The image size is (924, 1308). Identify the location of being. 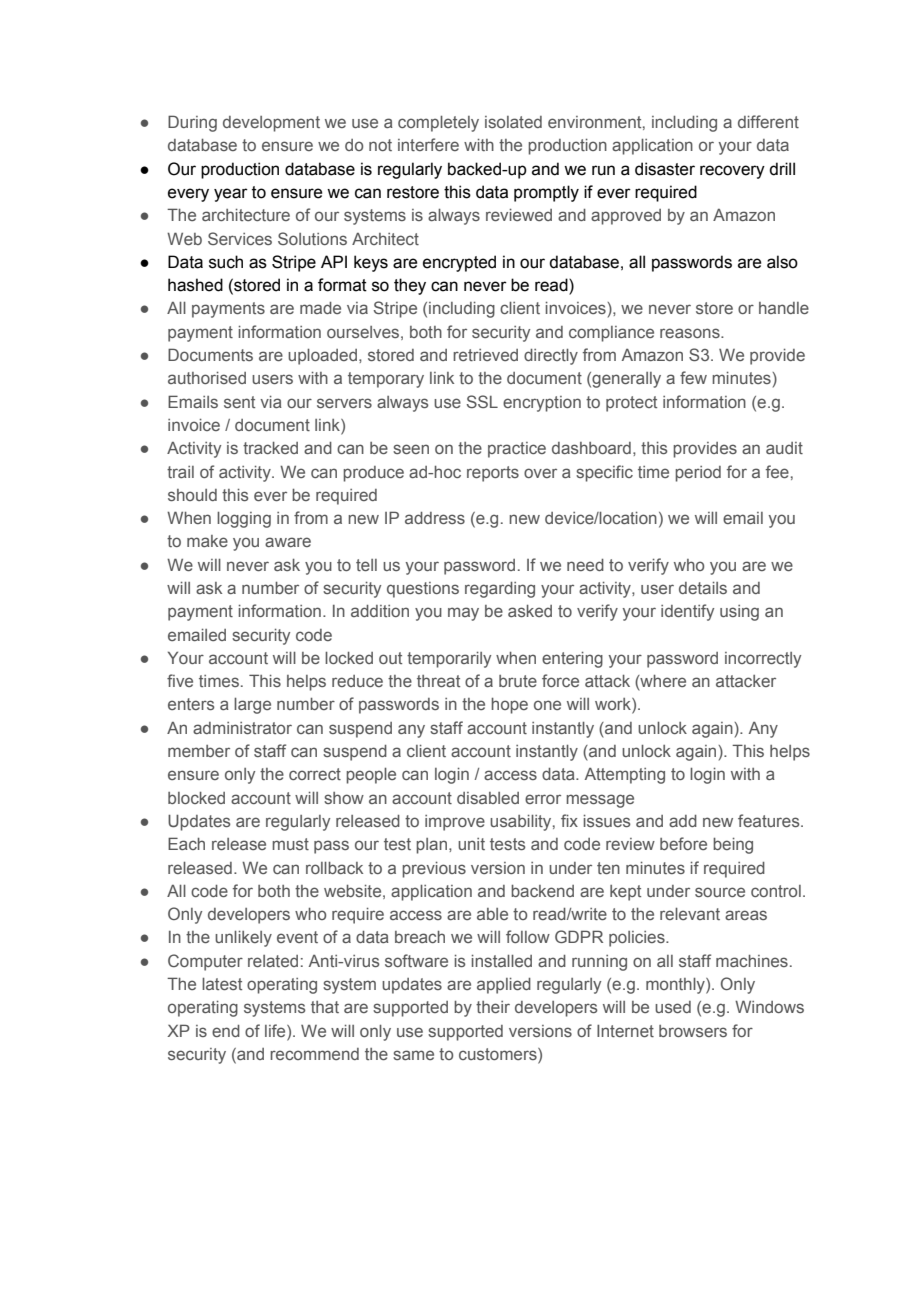
(733, 846).
